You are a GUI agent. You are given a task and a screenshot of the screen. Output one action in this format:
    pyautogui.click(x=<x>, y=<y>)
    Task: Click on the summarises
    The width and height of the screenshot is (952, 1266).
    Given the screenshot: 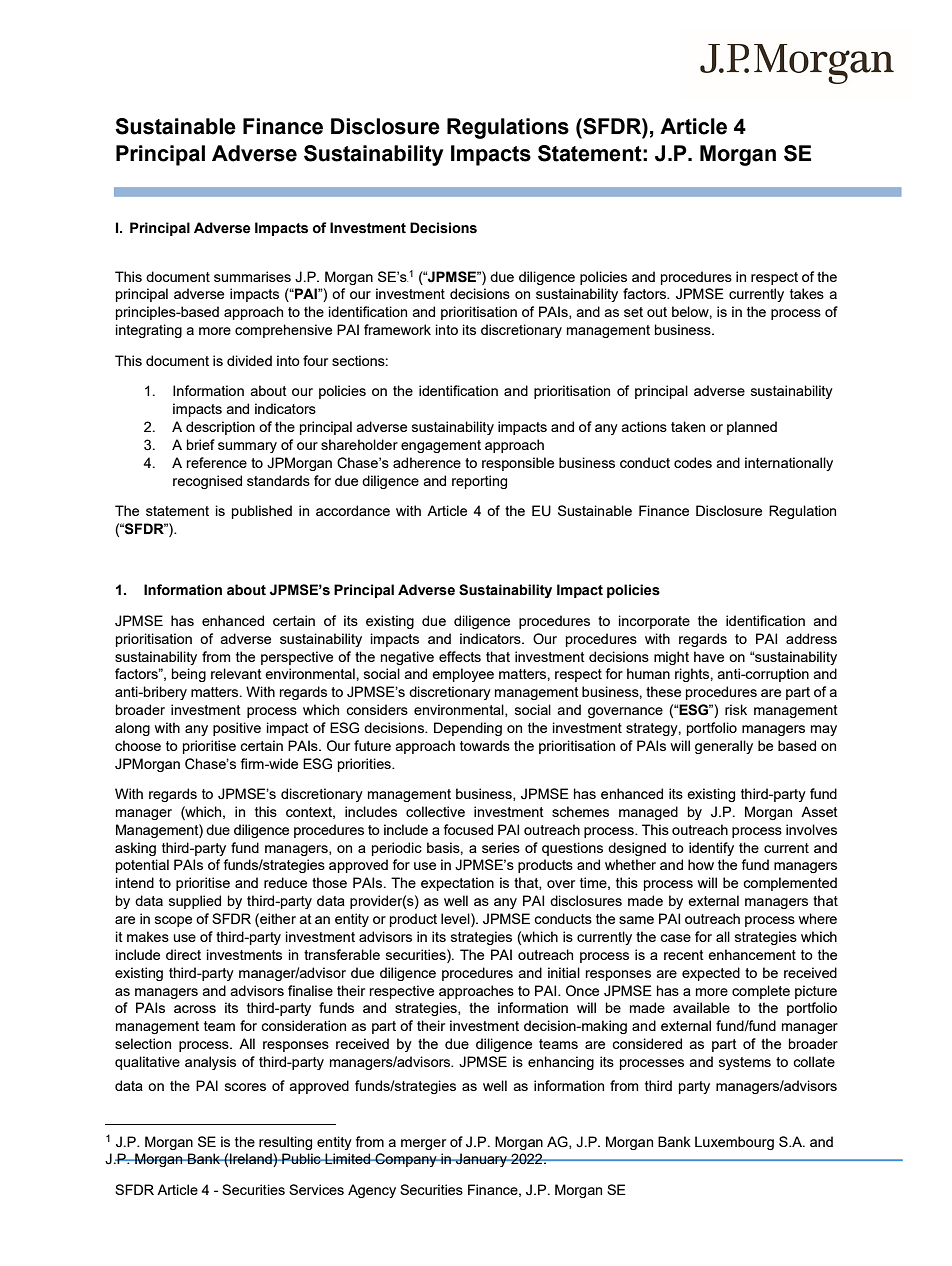 What is the action you would take?
    pyautogui.click(x=252, y=276)
